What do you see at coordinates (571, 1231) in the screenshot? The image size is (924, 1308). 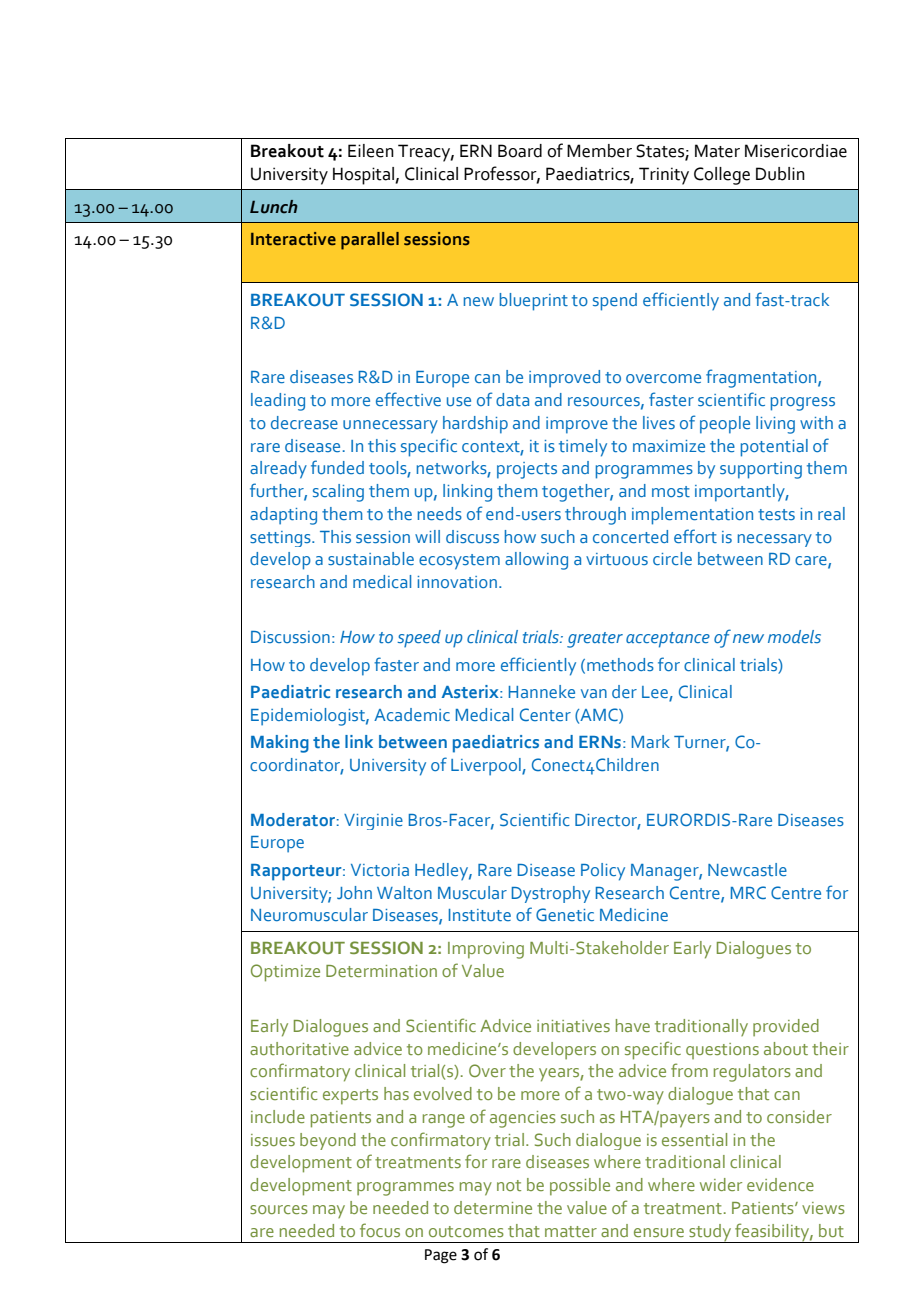 I see `matter` at bounding box center [571, 1231].
